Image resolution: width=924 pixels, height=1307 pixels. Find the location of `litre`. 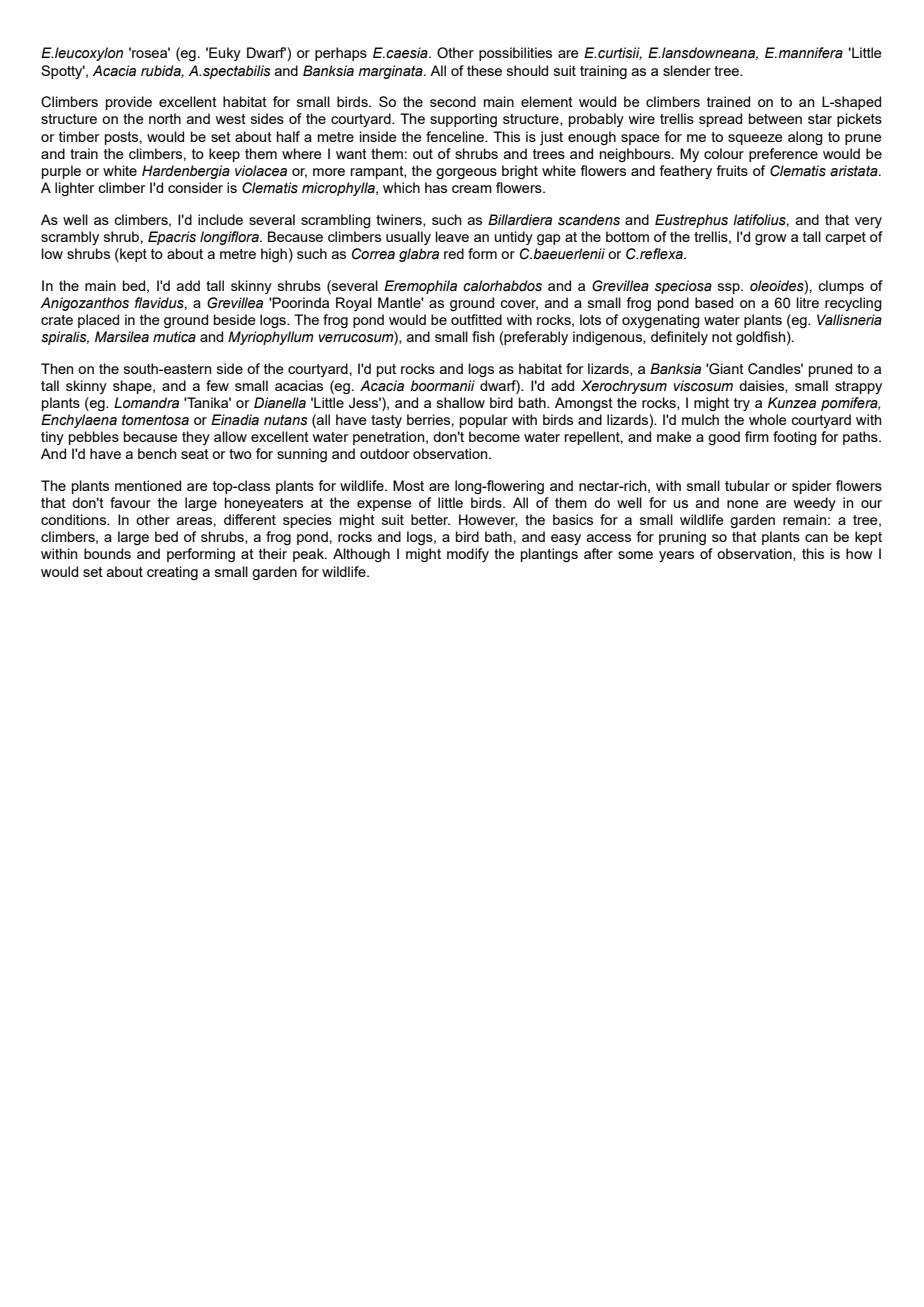

litre is located at coordinates (807, 302).
